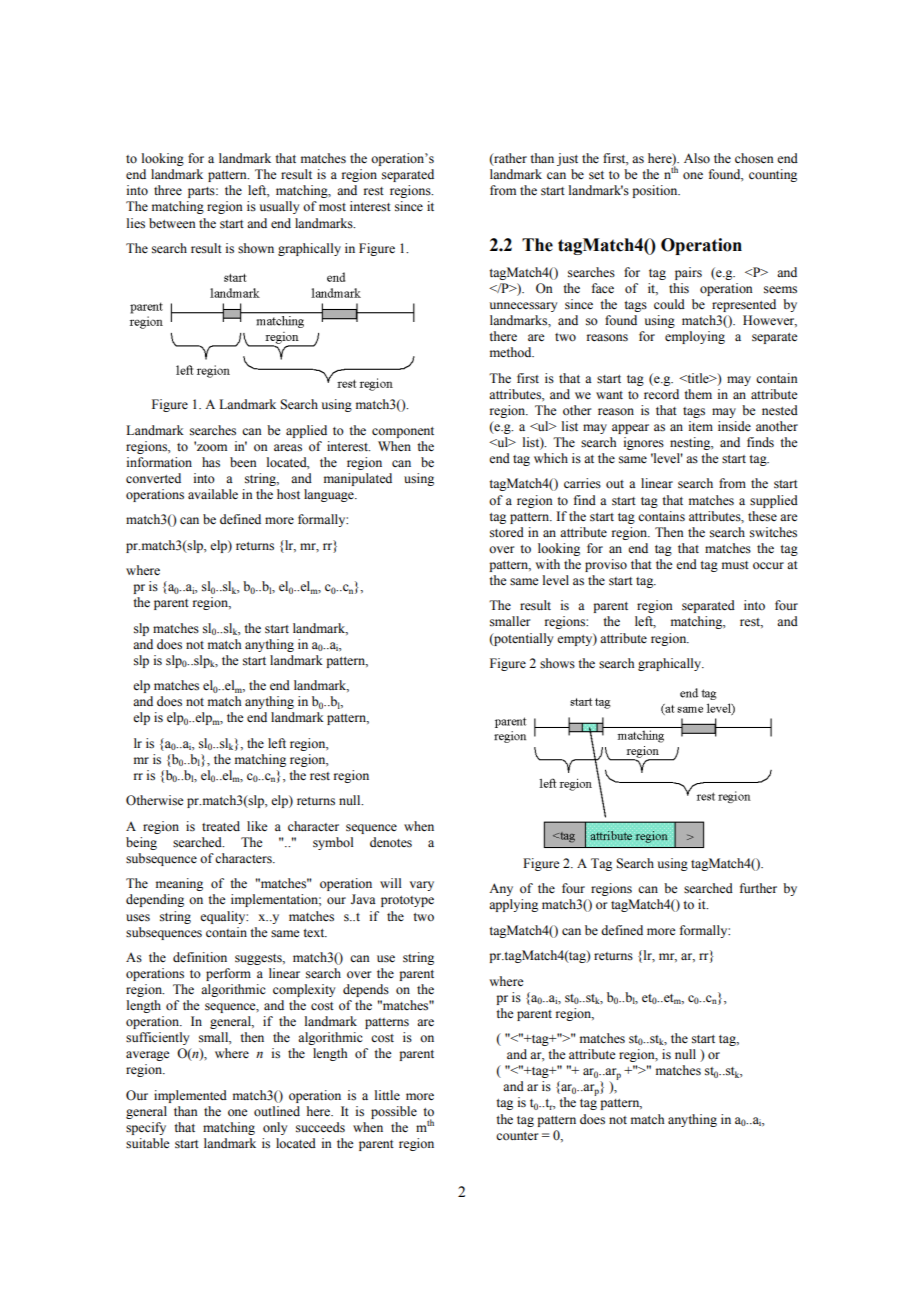  What do you see at coordinates (213, 494) in the screenshot?
I see `available` at bounding box center [213, 494].
